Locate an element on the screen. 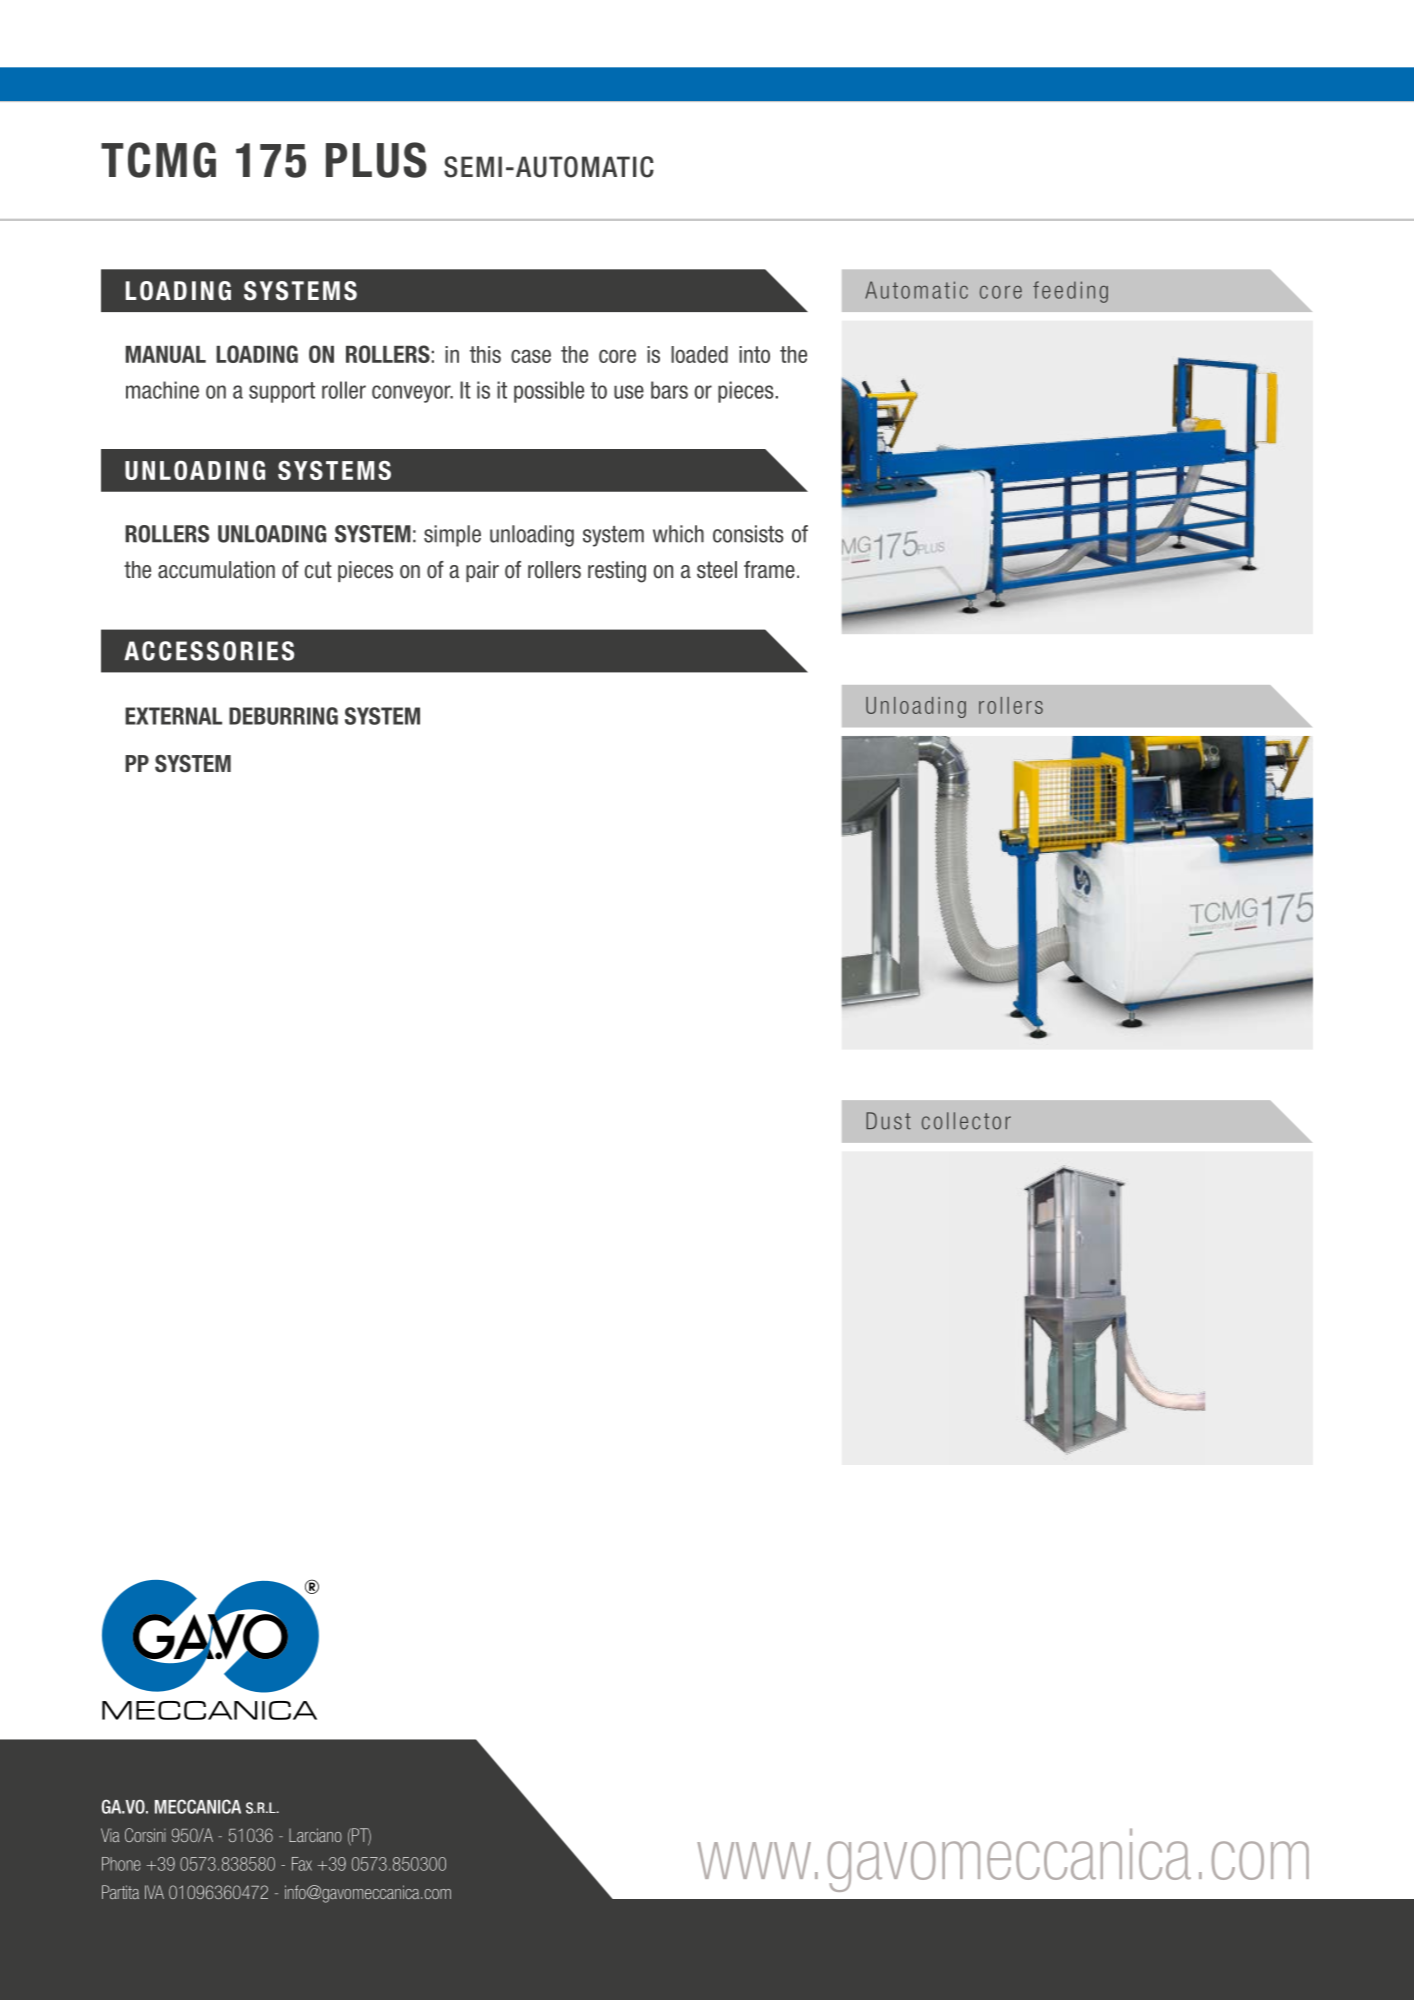  feeding is located at coordinates (1070, 292).
